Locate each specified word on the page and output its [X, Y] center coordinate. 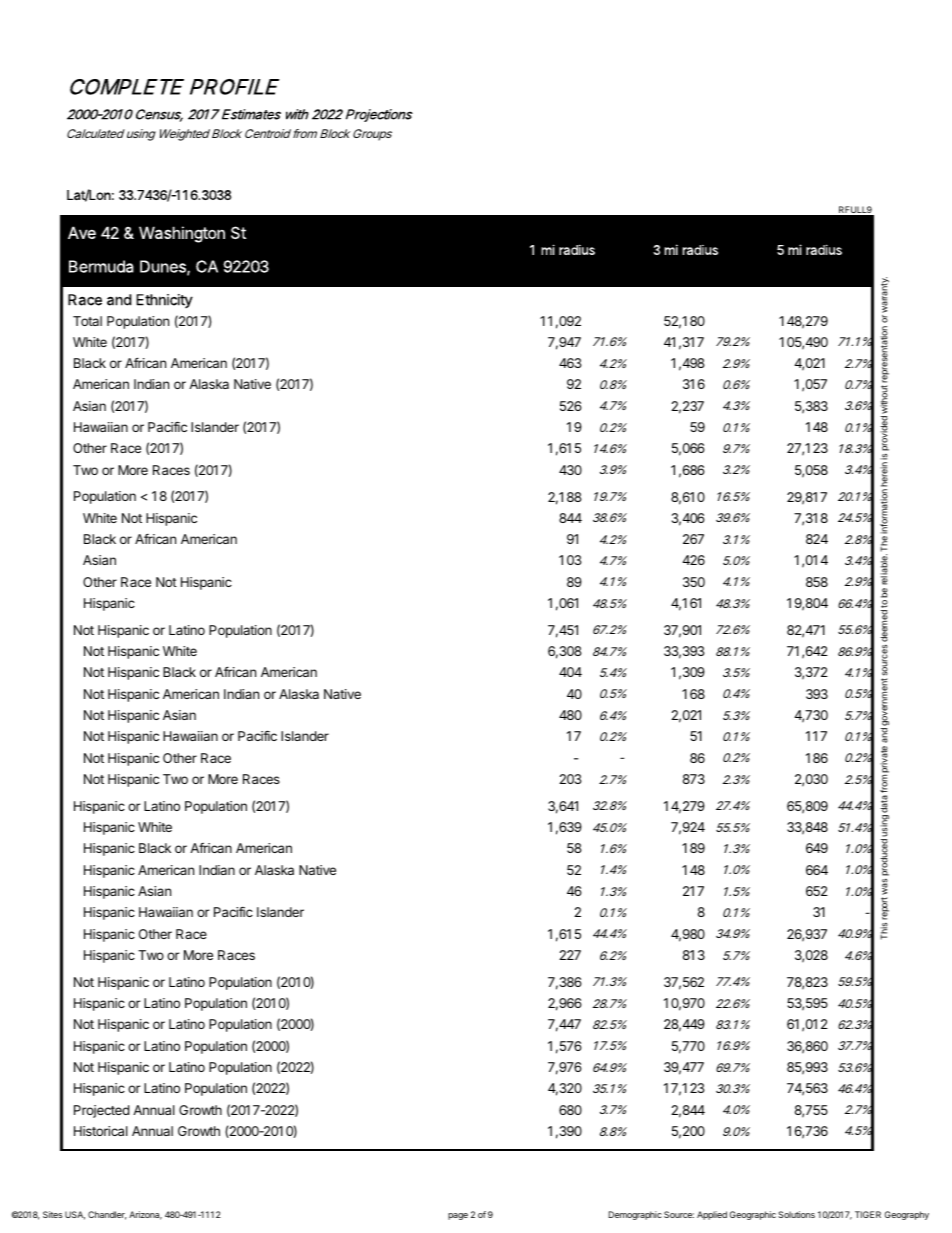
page [458, 1216]
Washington [182, 234]
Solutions [796, 1214]
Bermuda [101, 266]
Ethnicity [164, 301]
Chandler [107, 1215]
